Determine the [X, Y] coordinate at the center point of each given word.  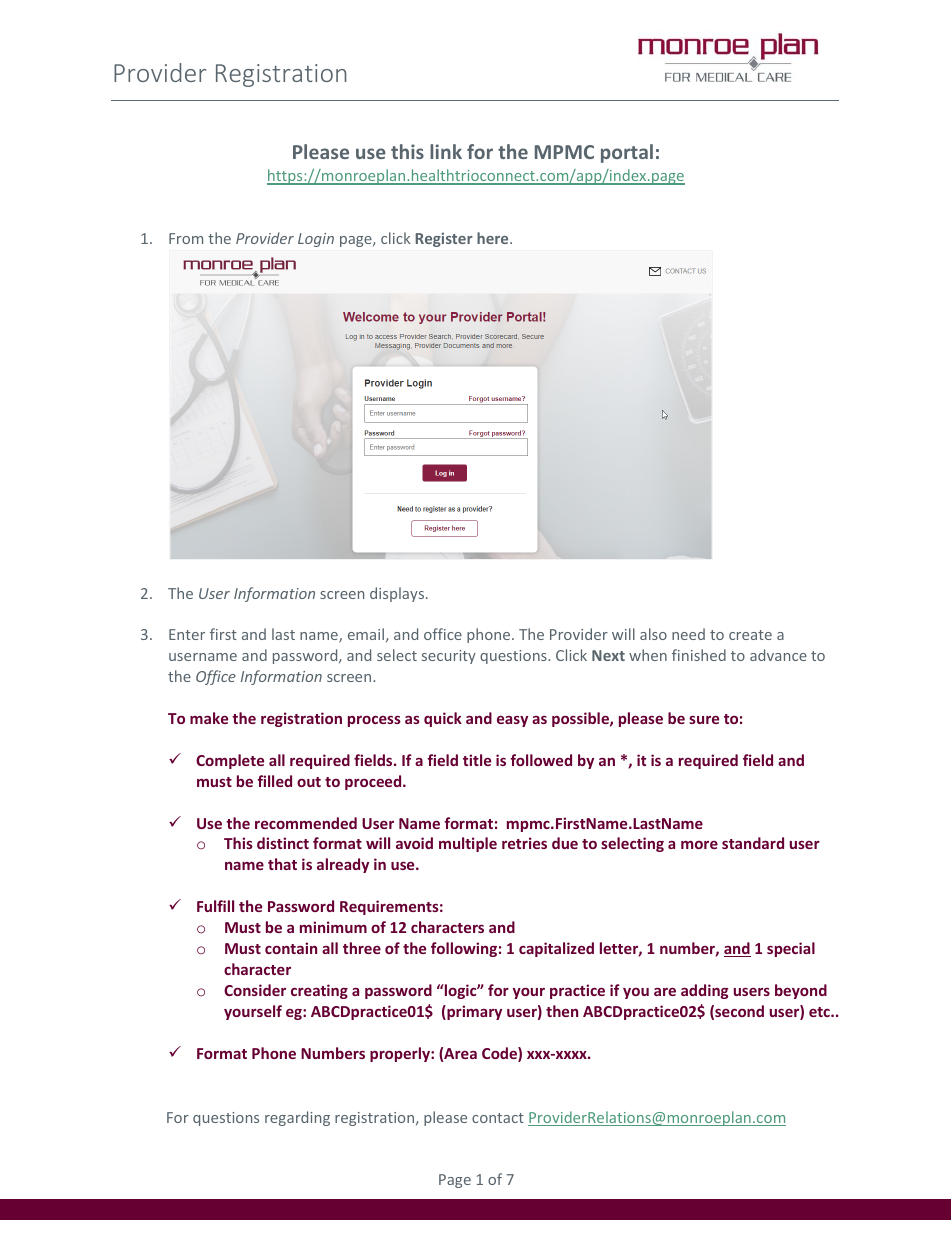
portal [627, 153]
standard [753, 843]
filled [274, 781]
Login [316, 240]
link [446, 151]
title [477, 760]
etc [820, 1012]
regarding [297, 1118]
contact [498, 1118]
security [449, 657]
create [750, 635]
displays [397, 594]
